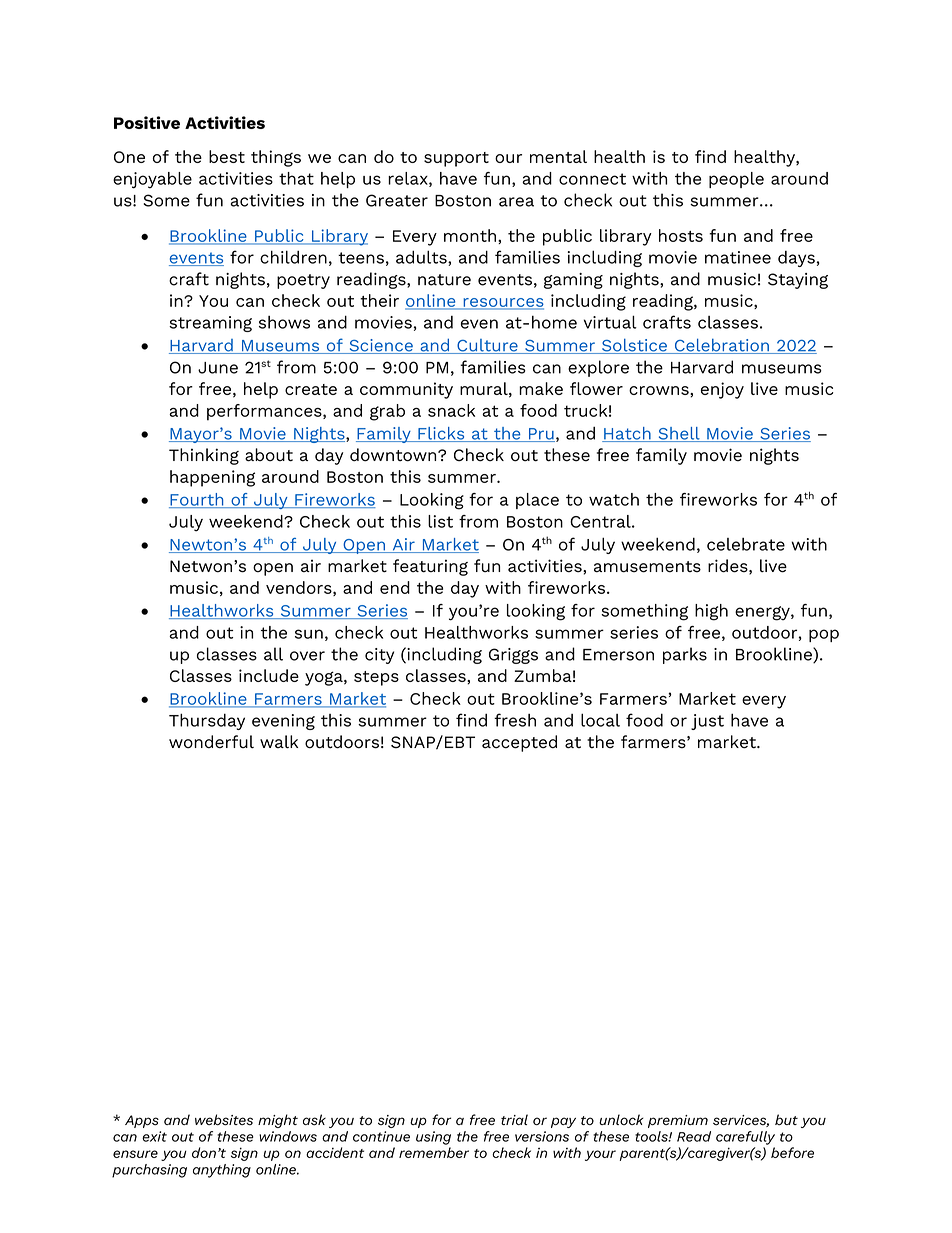 This document has width=952, height=1233. I want to click on list, so click(440, 521).
